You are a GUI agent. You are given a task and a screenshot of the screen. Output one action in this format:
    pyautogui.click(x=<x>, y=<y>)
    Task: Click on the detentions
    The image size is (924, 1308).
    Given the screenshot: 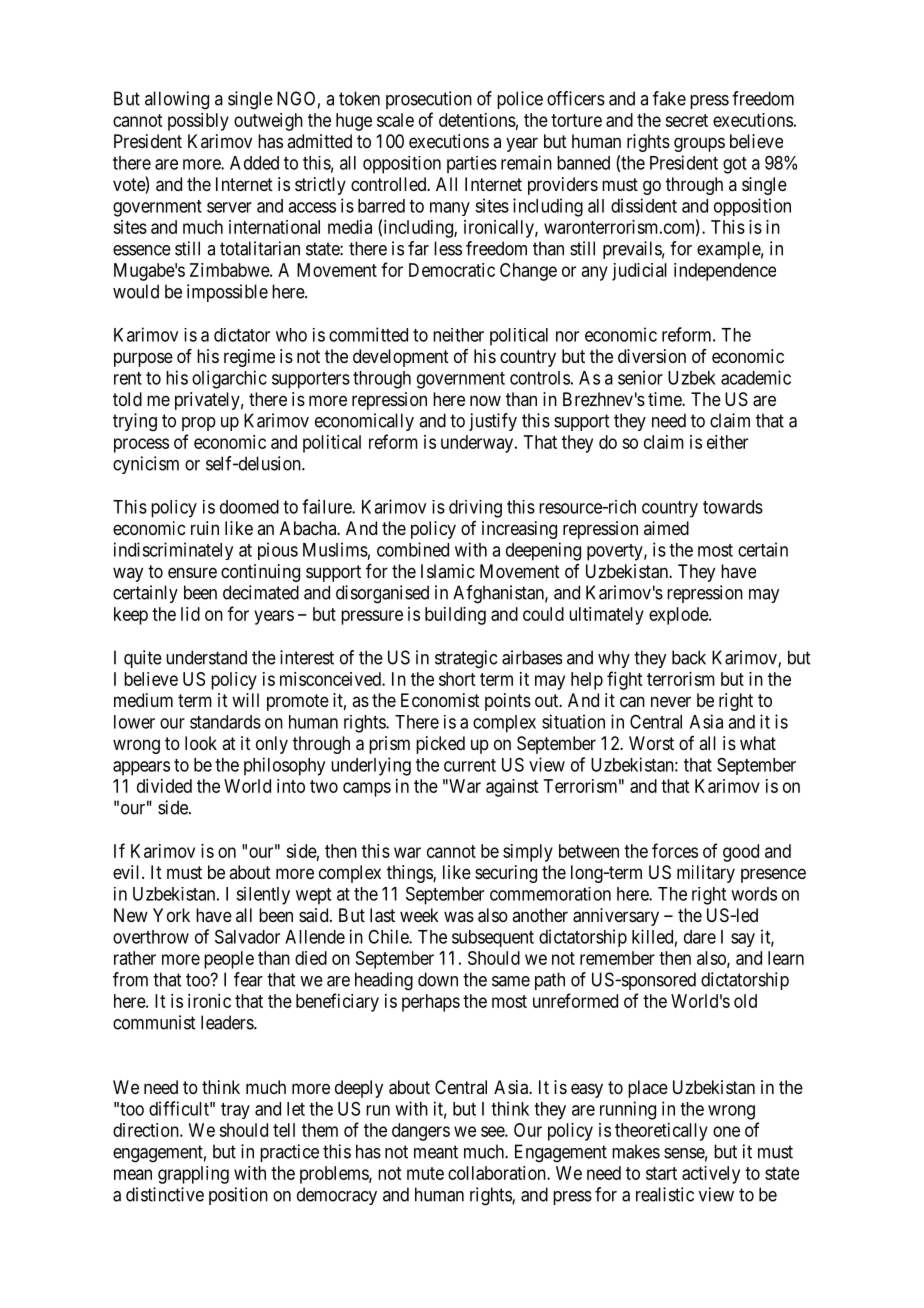 What is the action you would take?
    pyautogui.click(x=477, y=120)
